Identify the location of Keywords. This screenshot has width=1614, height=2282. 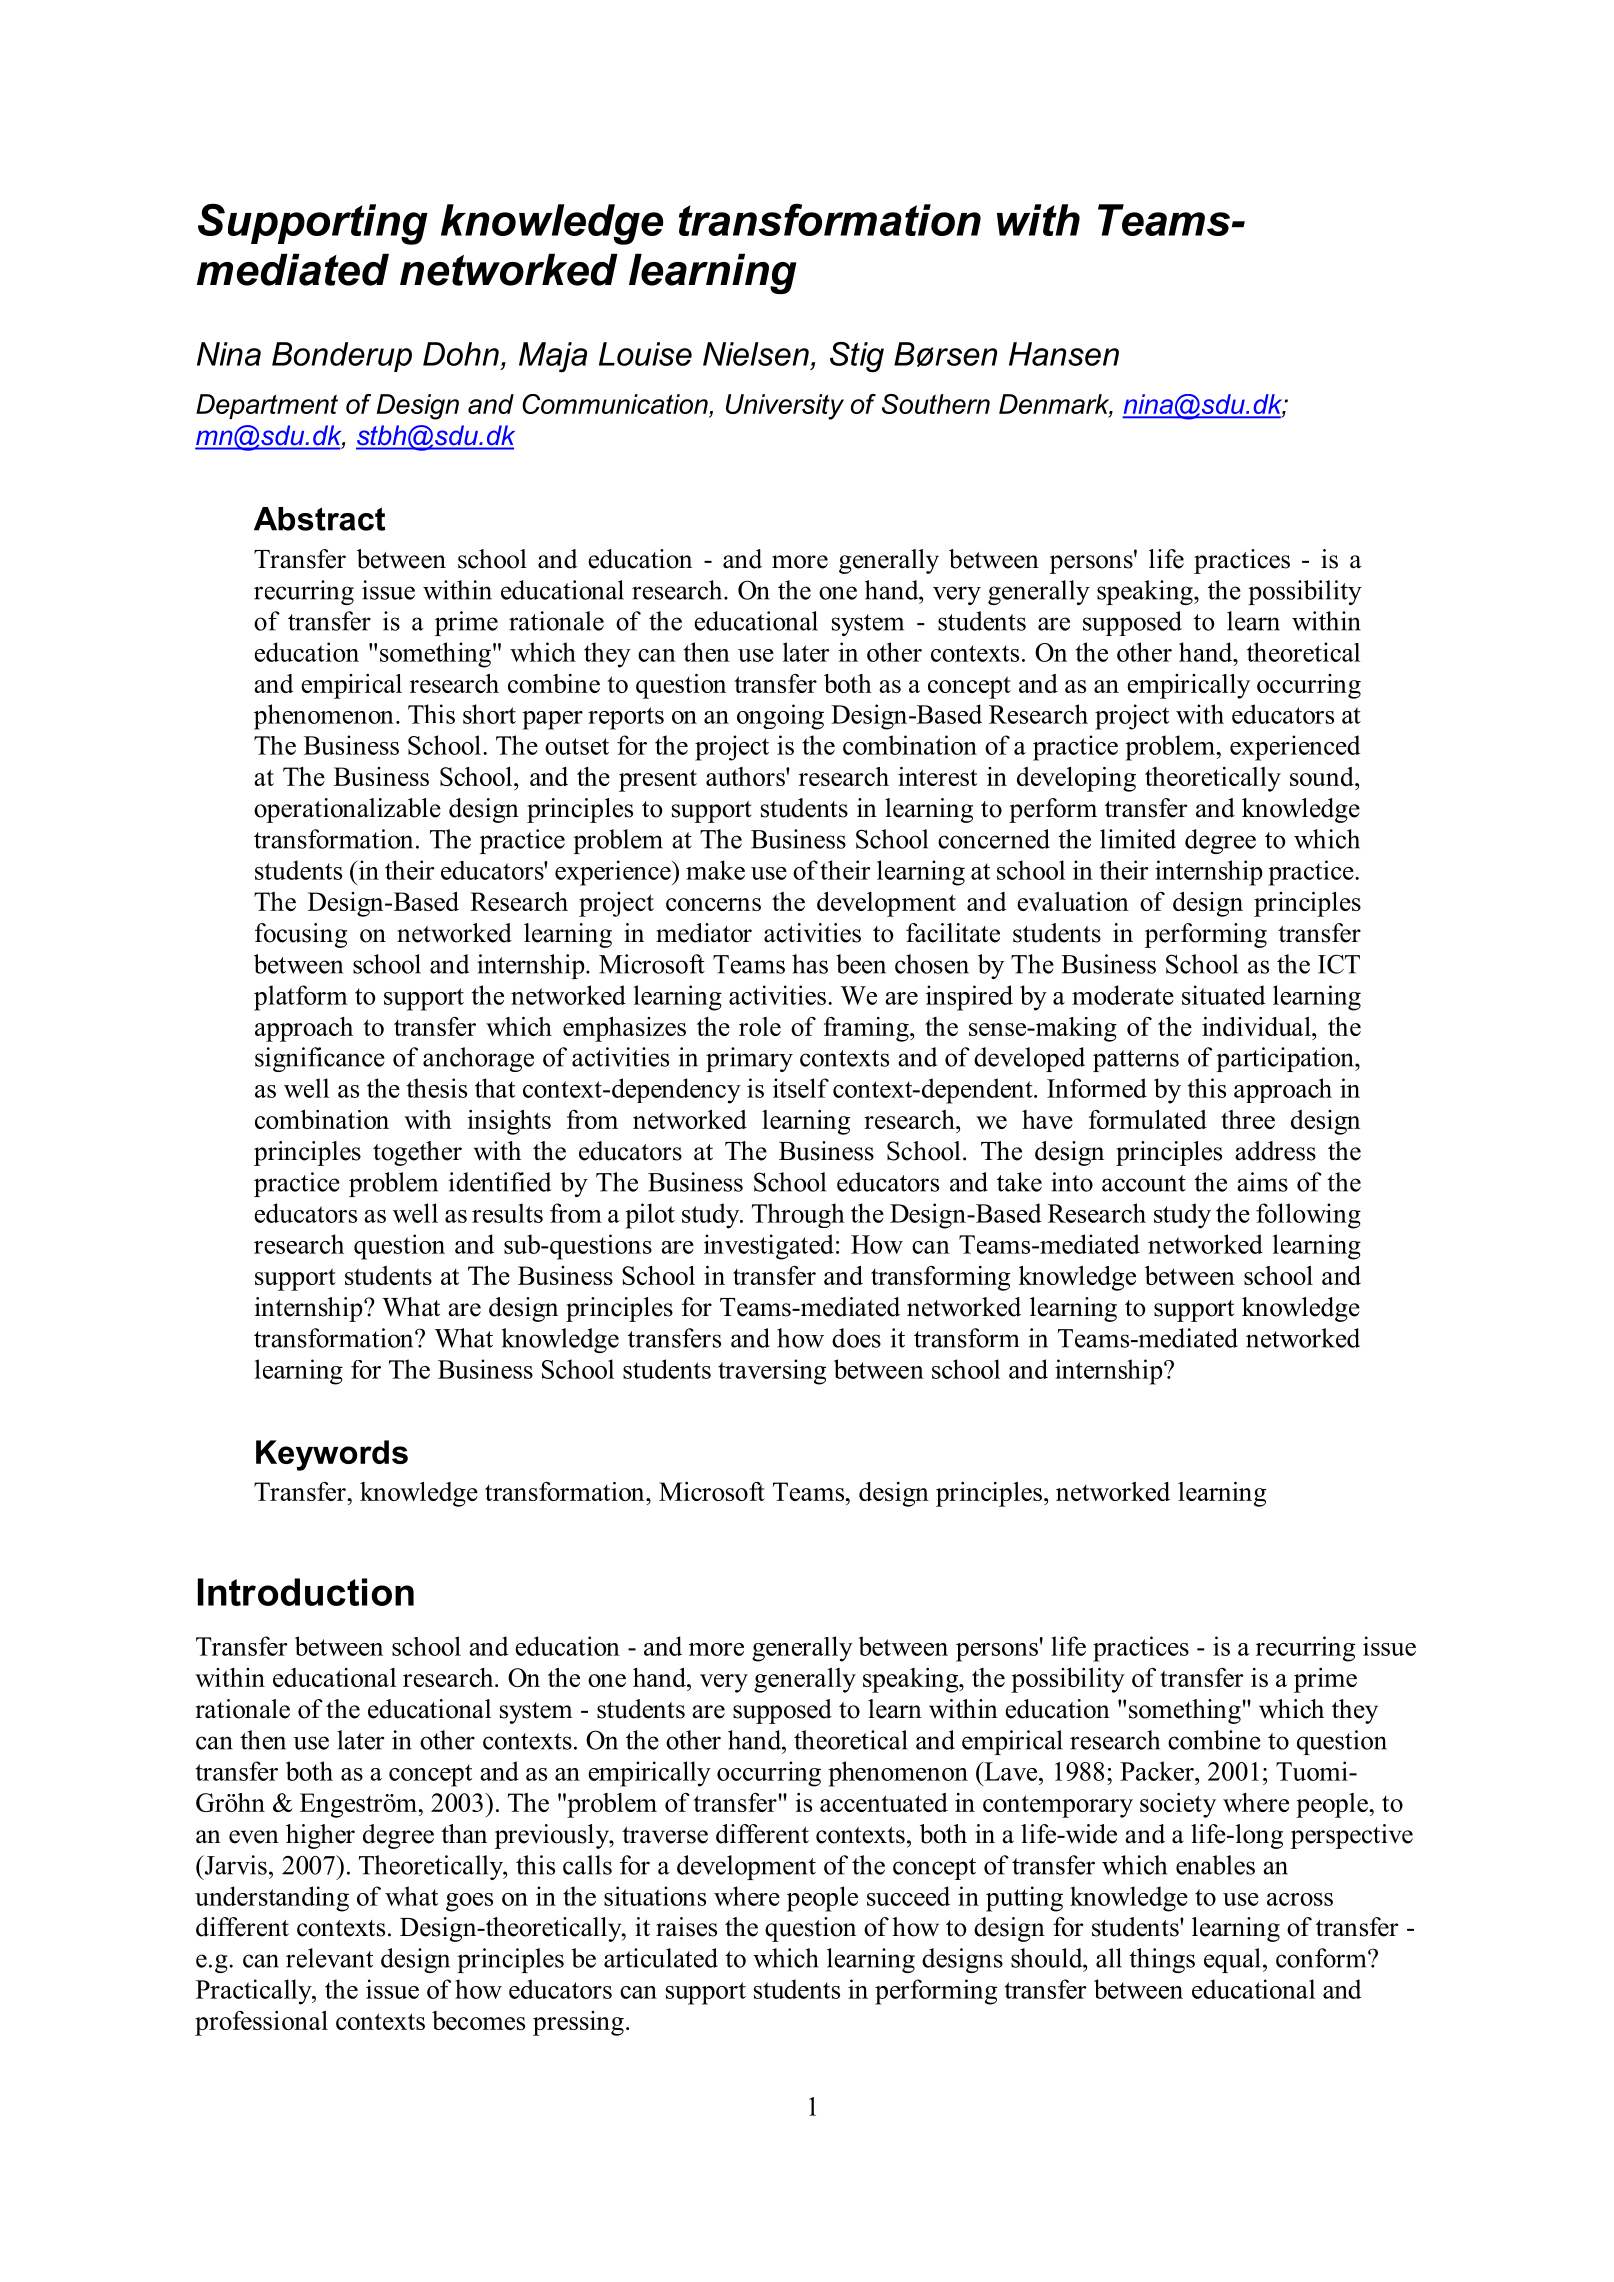
(332, 1455).
